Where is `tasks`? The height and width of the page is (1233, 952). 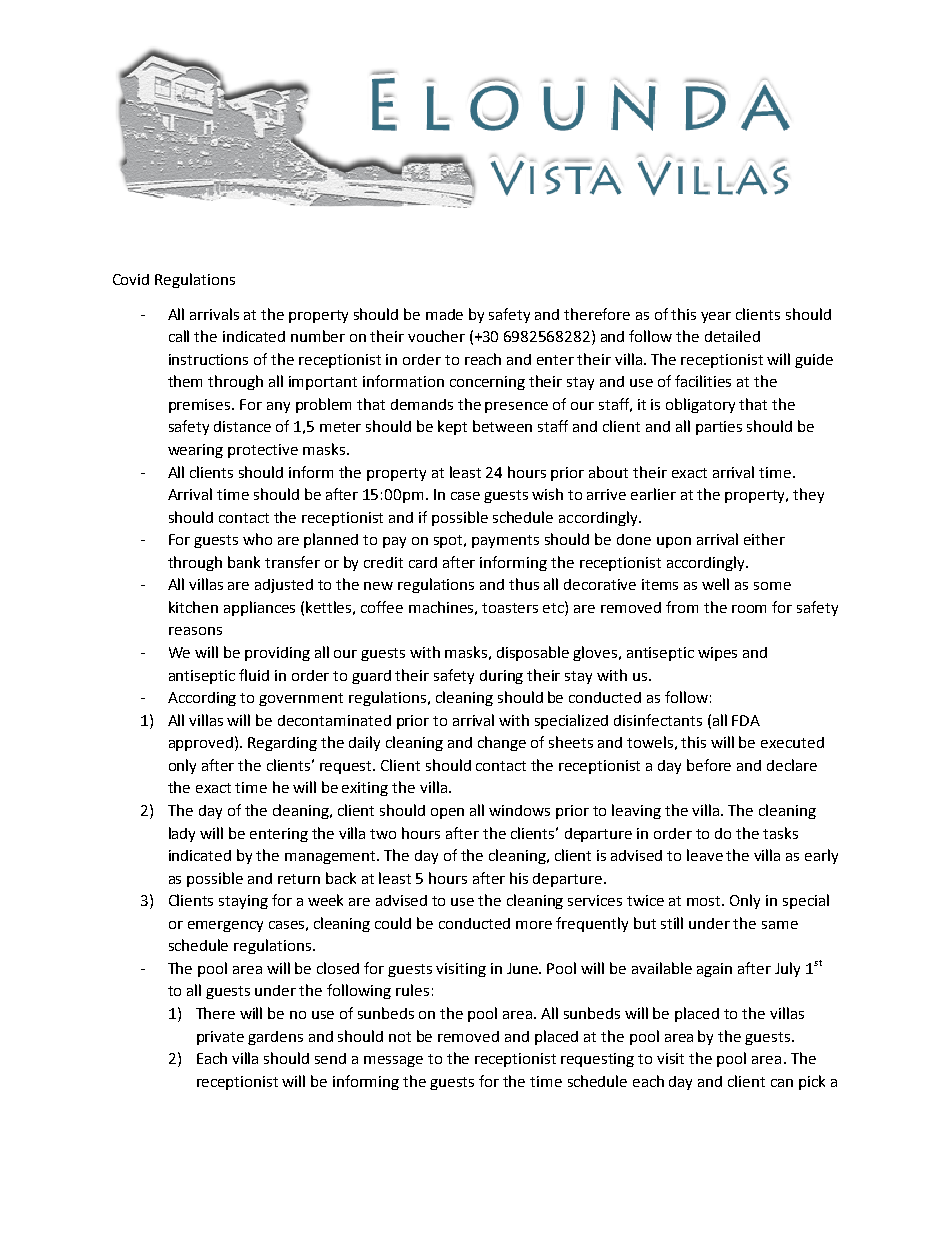
tasks is located at coordinates (780, 833).
